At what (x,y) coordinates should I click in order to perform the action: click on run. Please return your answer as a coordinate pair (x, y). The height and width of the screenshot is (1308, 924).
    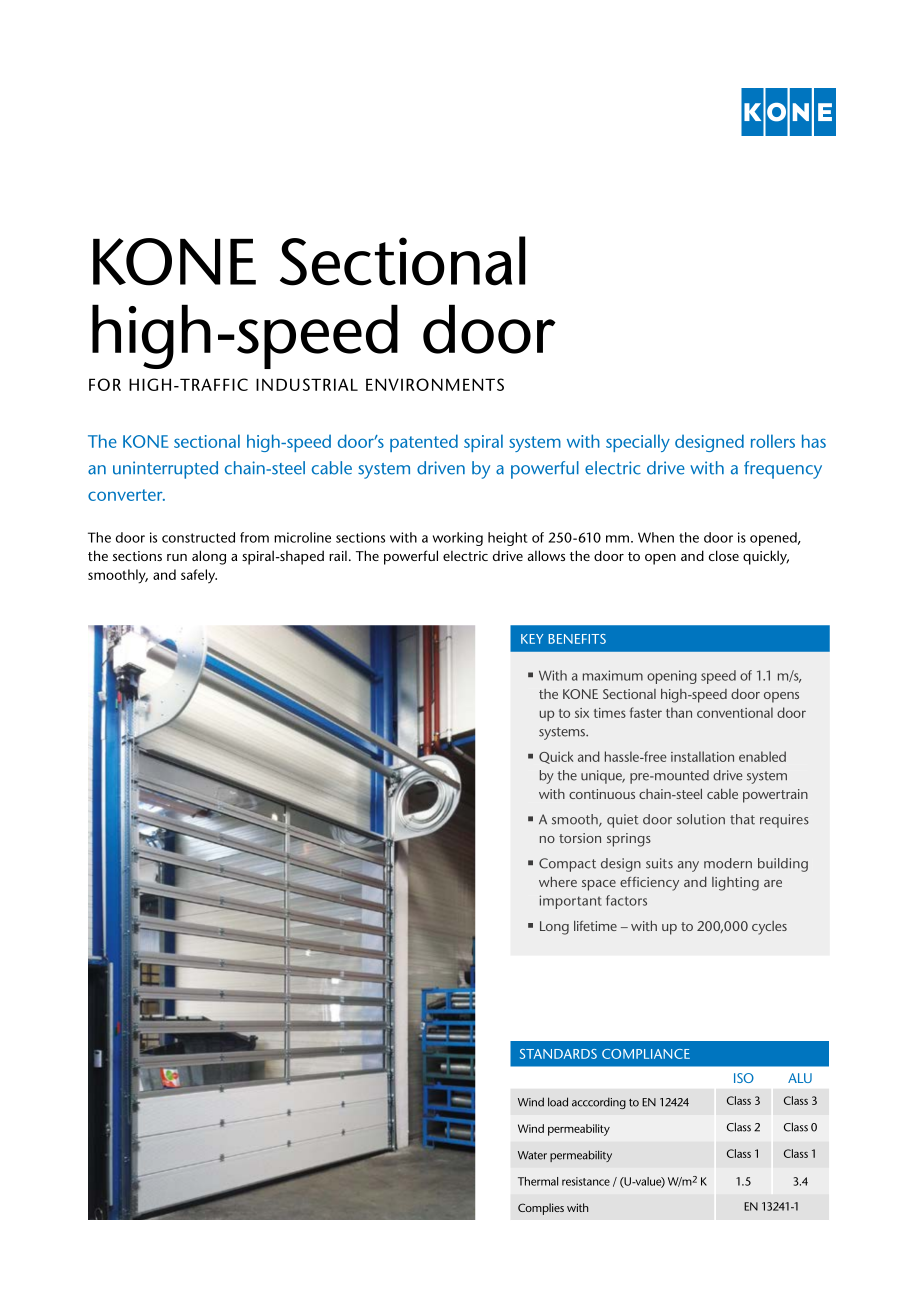
    Looking at the image, I should click on (177, 557).
